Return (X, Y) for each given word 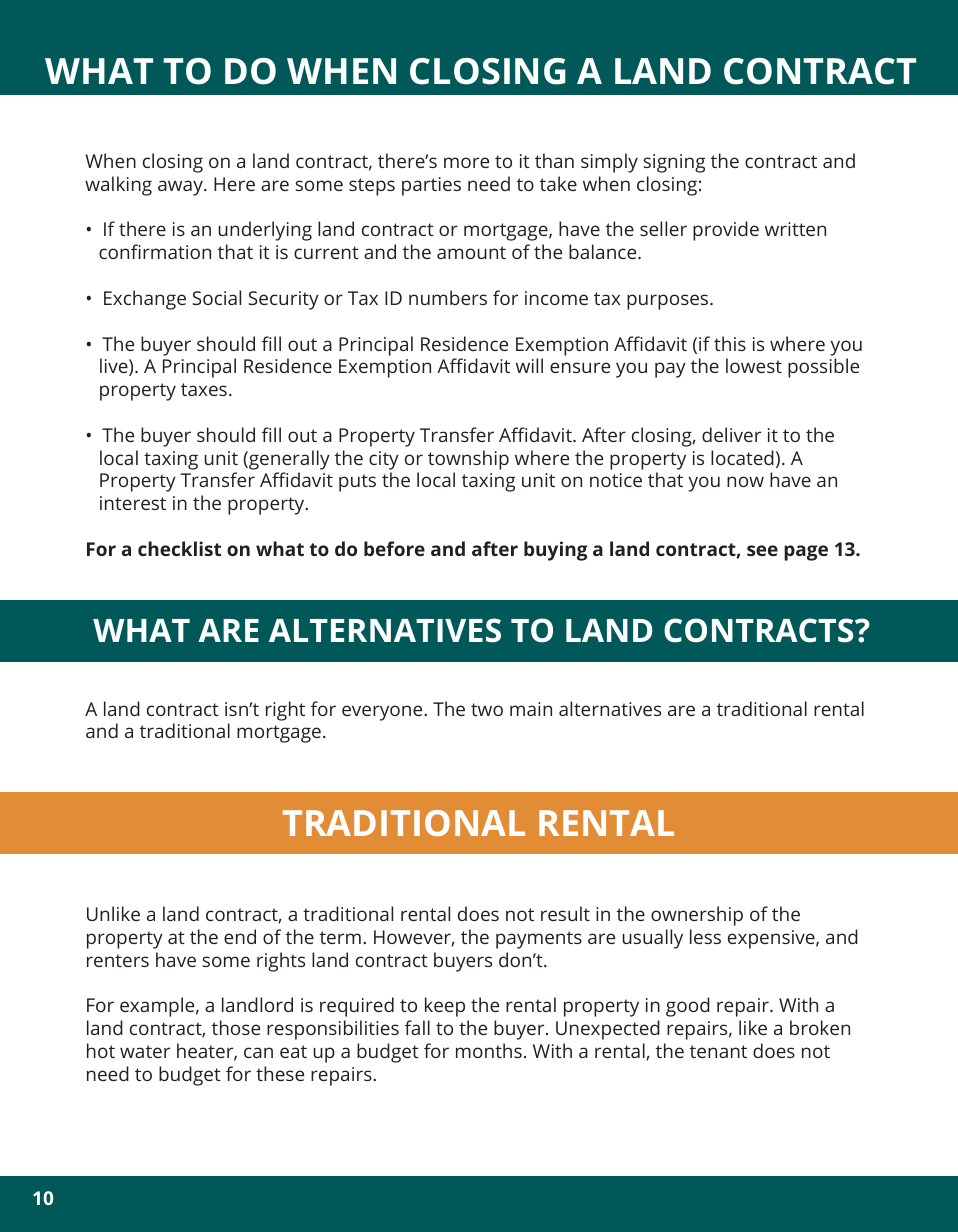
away (181, 188)
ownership (697, 916)
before (394, 548)
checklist (179, 548)
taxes (204, 389)
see (762, 550)
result (565, 913)
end (240, 936)
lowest (754, 365)
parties (431, 186)
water (145, 1051)
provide (726, 231)
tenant (718, 1051)
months (489, 1050)
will (529, 365)
